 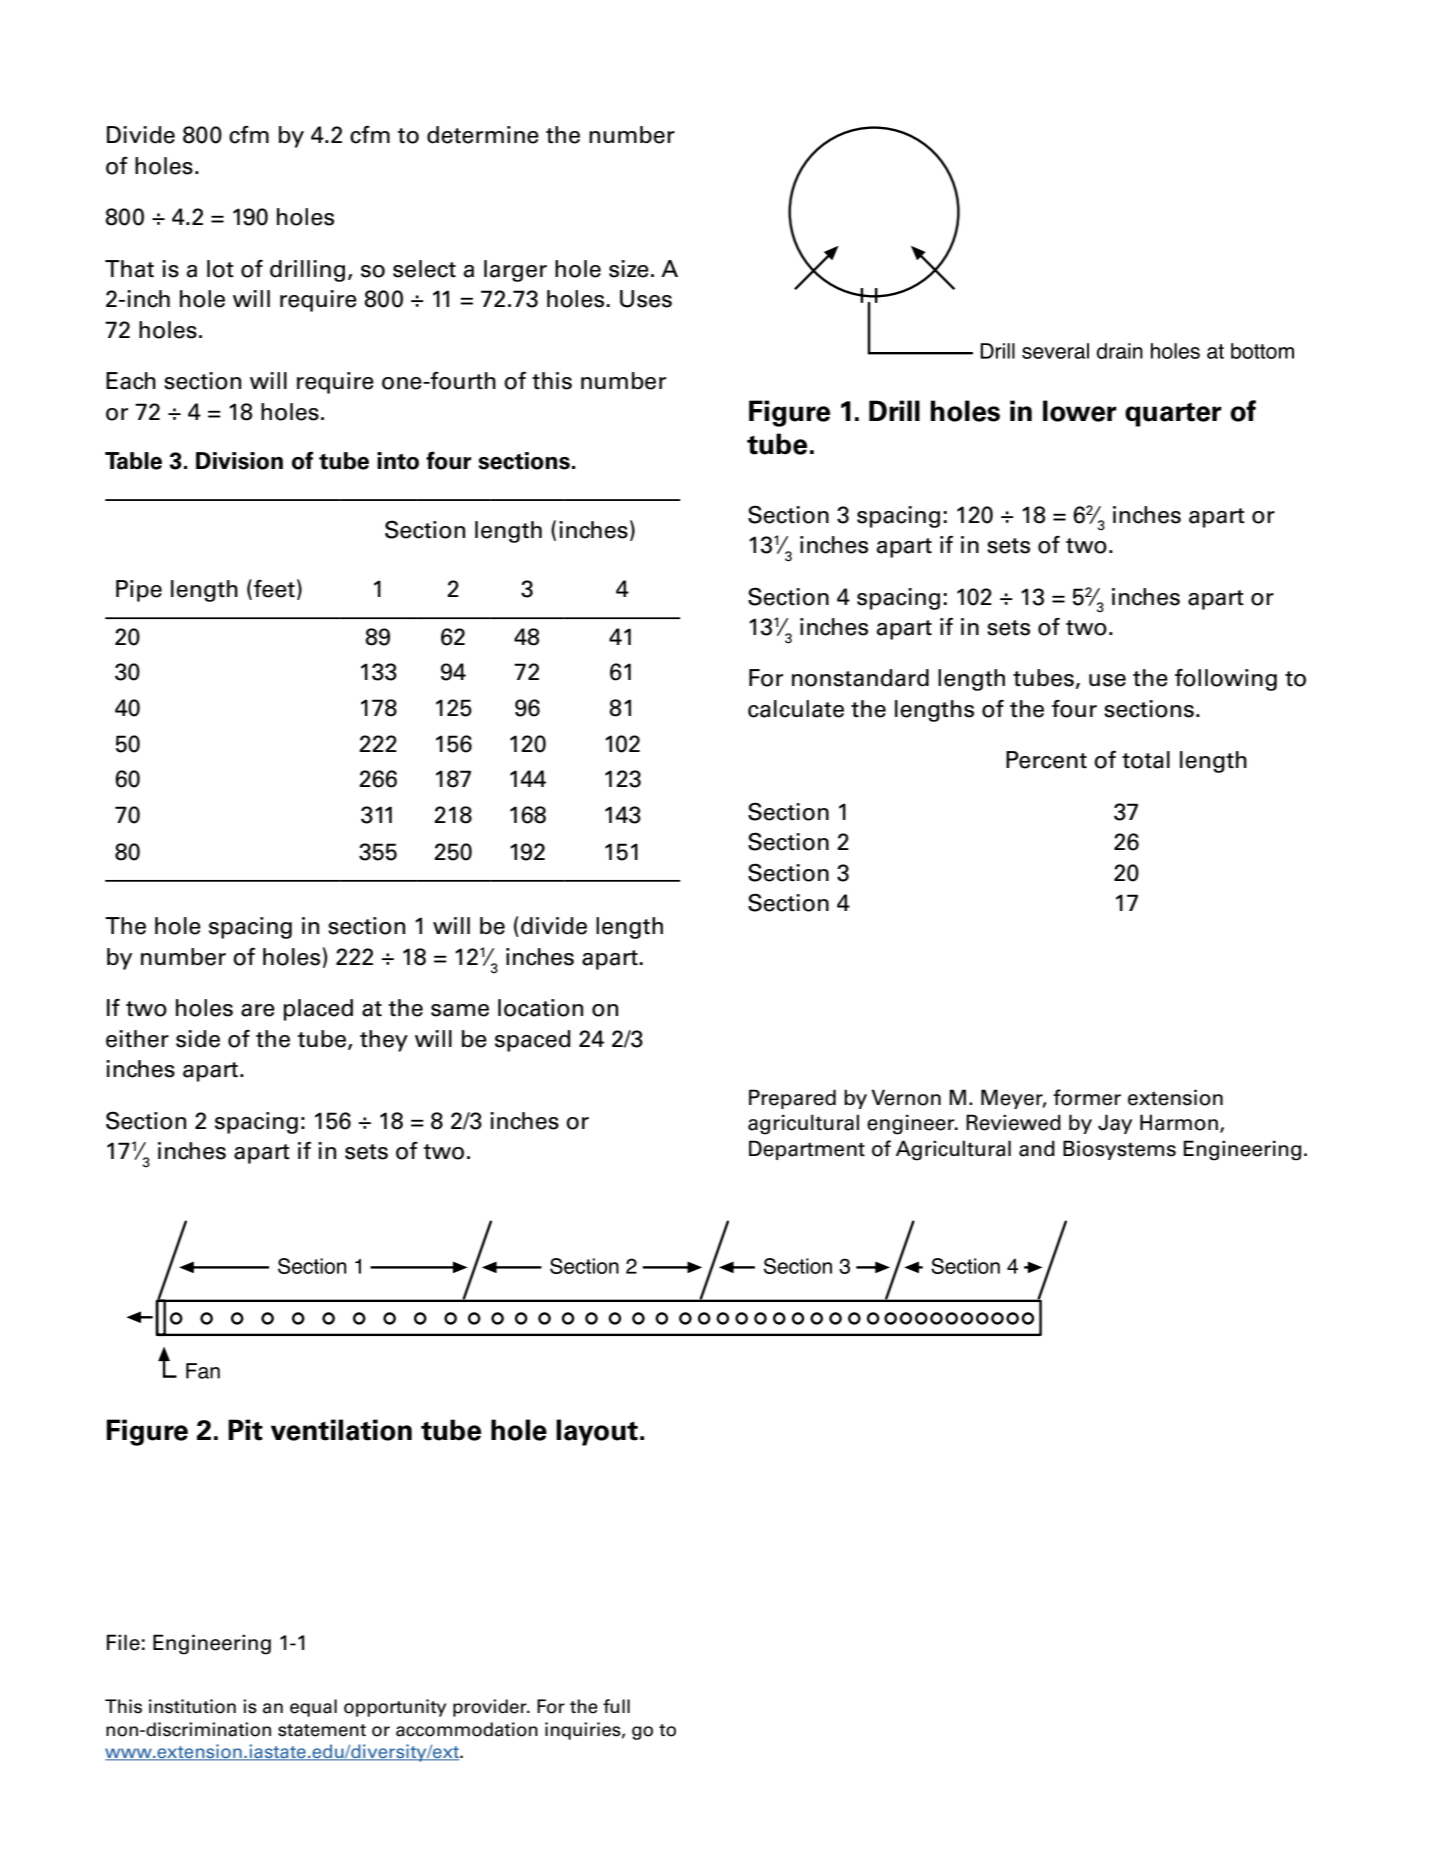 What do you see at coordinates (491, 1708) in the page?
I see `provider` at bounding box center [491, 1708].
